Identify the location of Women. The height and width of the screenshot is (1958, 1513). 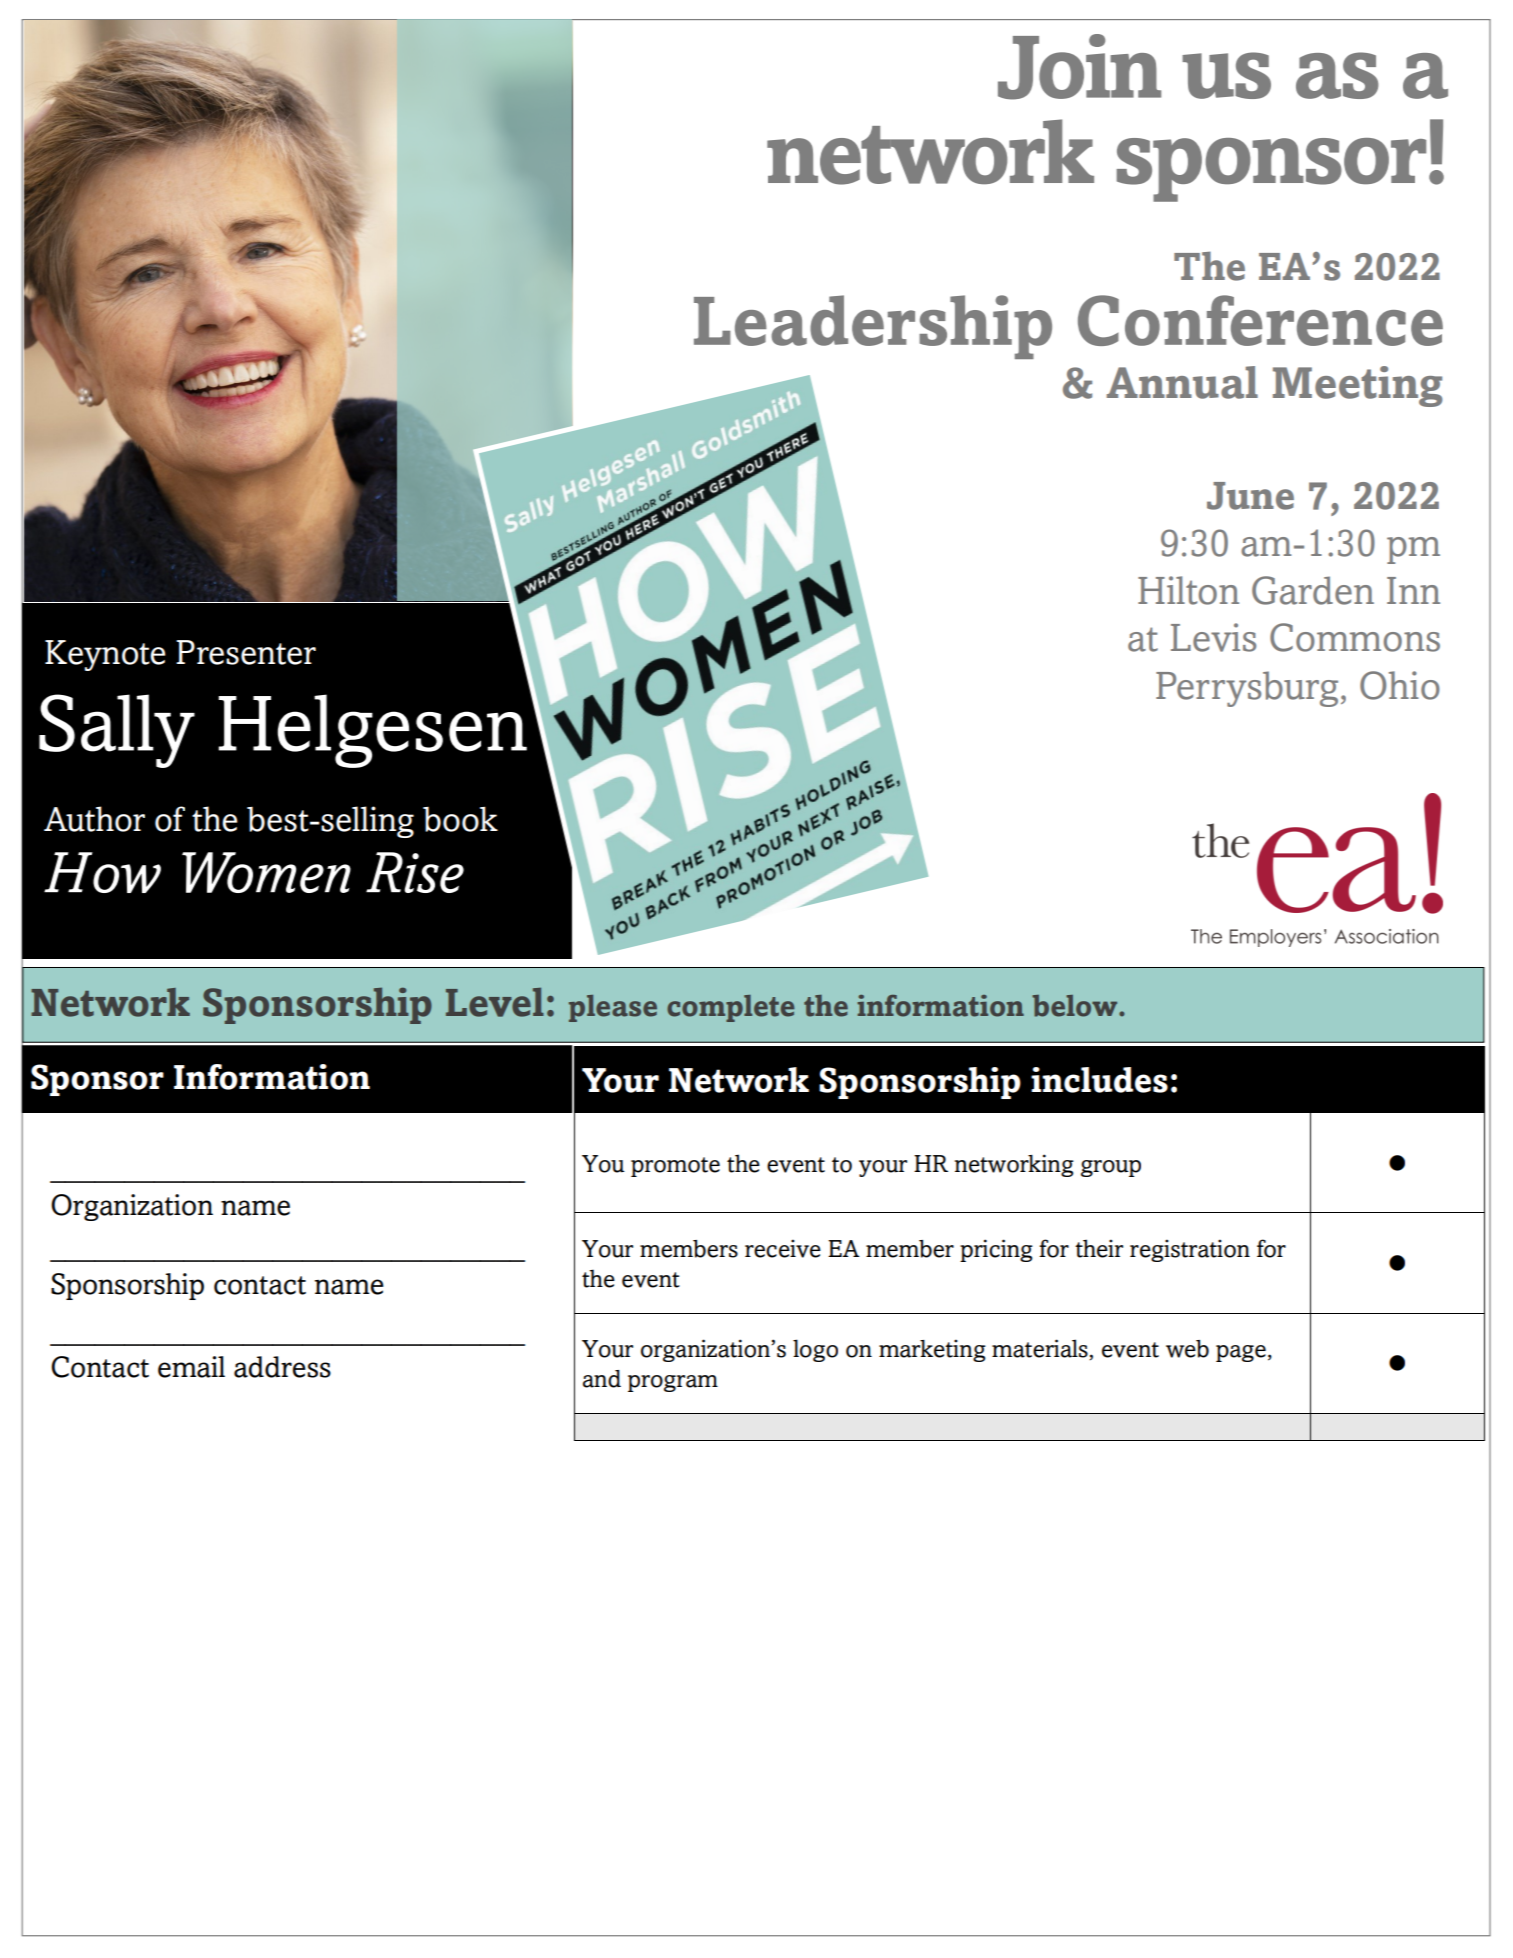
(266, 872).
